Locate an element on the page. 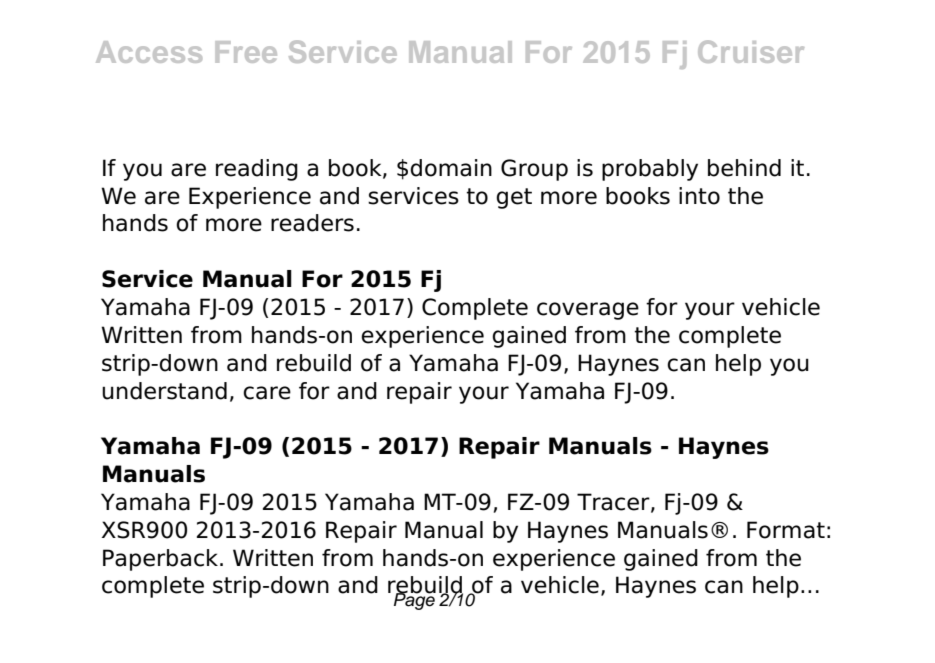 Image resolution: width=935 pixels, height=663 pixels. get is located at coordinates (514, 198).
